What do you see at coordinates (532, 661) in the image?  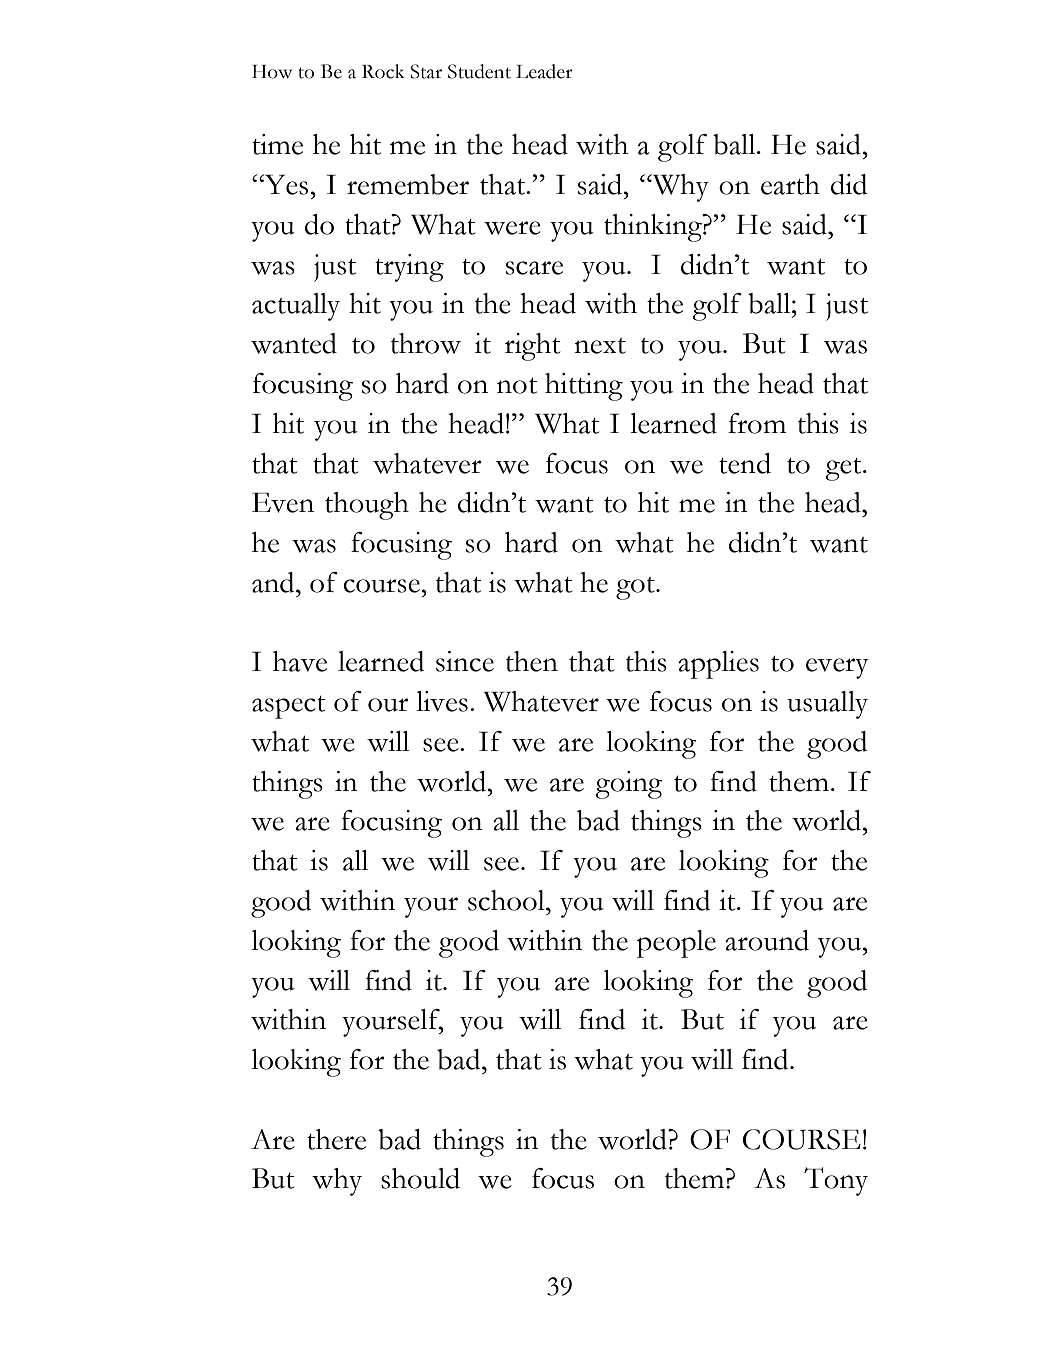 I see `then` at bounding box center [532, 661].
